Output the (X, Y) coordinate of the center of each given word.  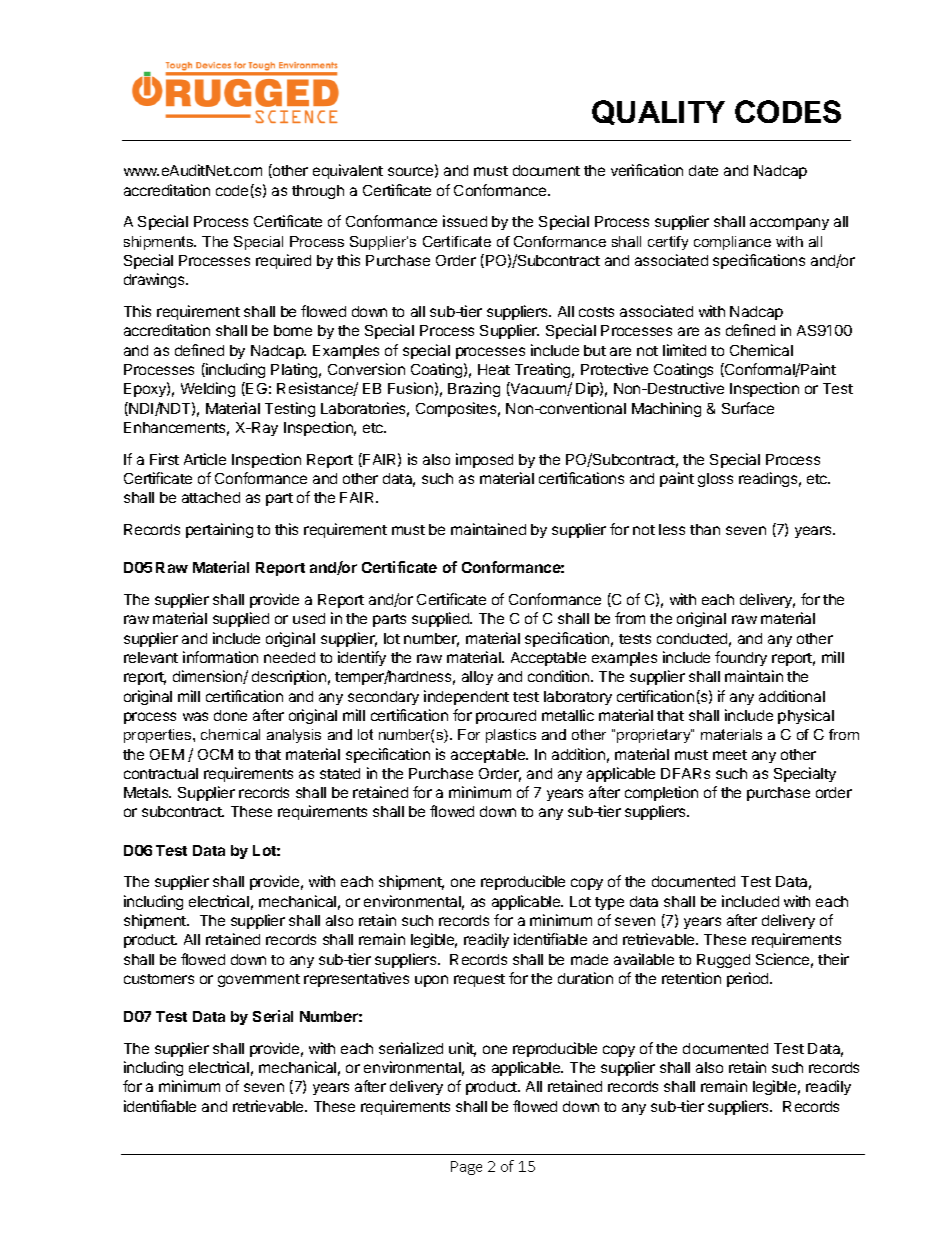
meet (730, 755)
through (318, 192)
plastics (511, 736)
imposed (484, 460)
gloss (715, 480)
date (703, 170)
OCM (215, 754)
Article (205, 459)
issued (465, 221)
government (259, 980)
